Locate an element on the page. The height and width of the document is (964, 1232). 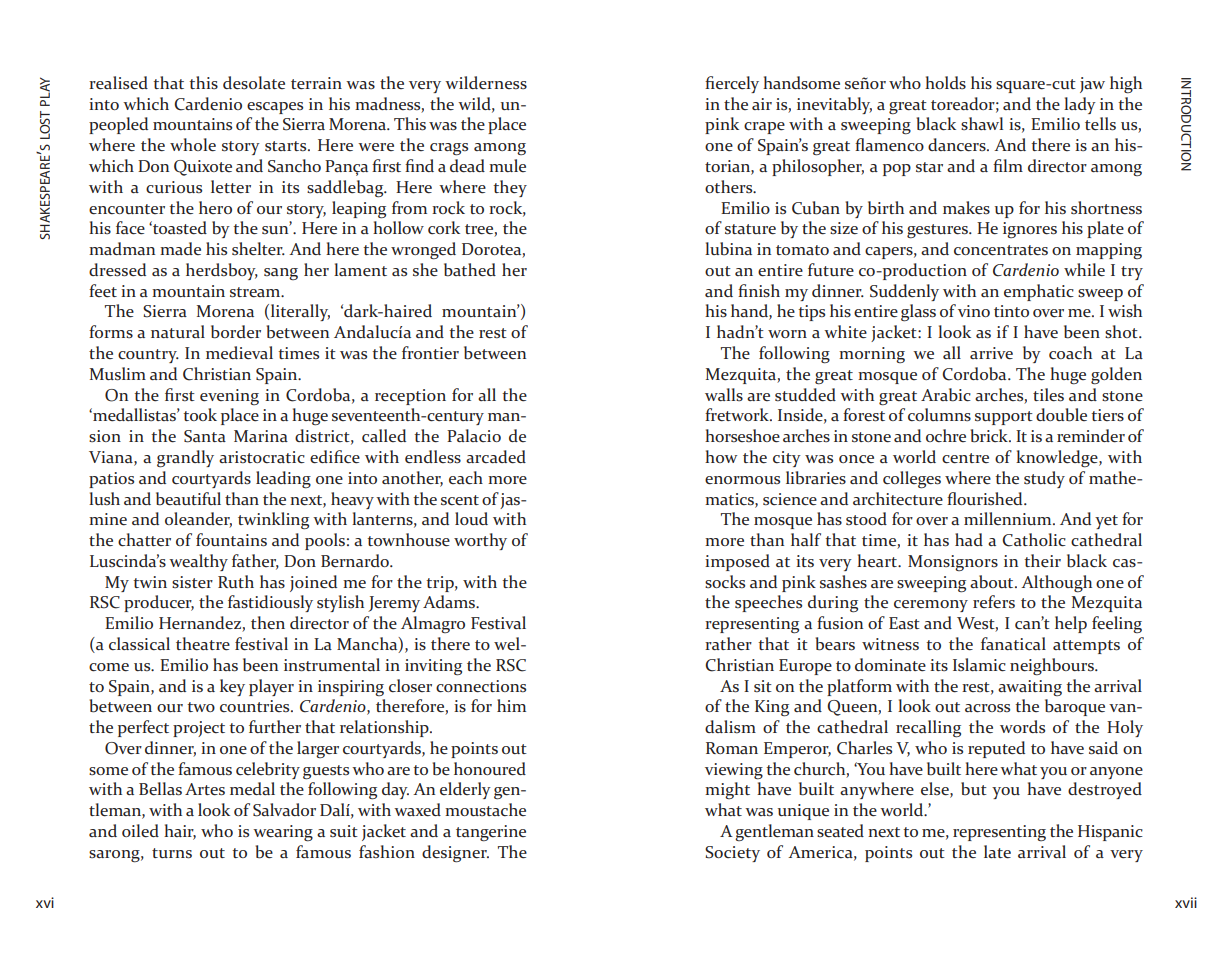
Society is located at coordinates (732, 854).
